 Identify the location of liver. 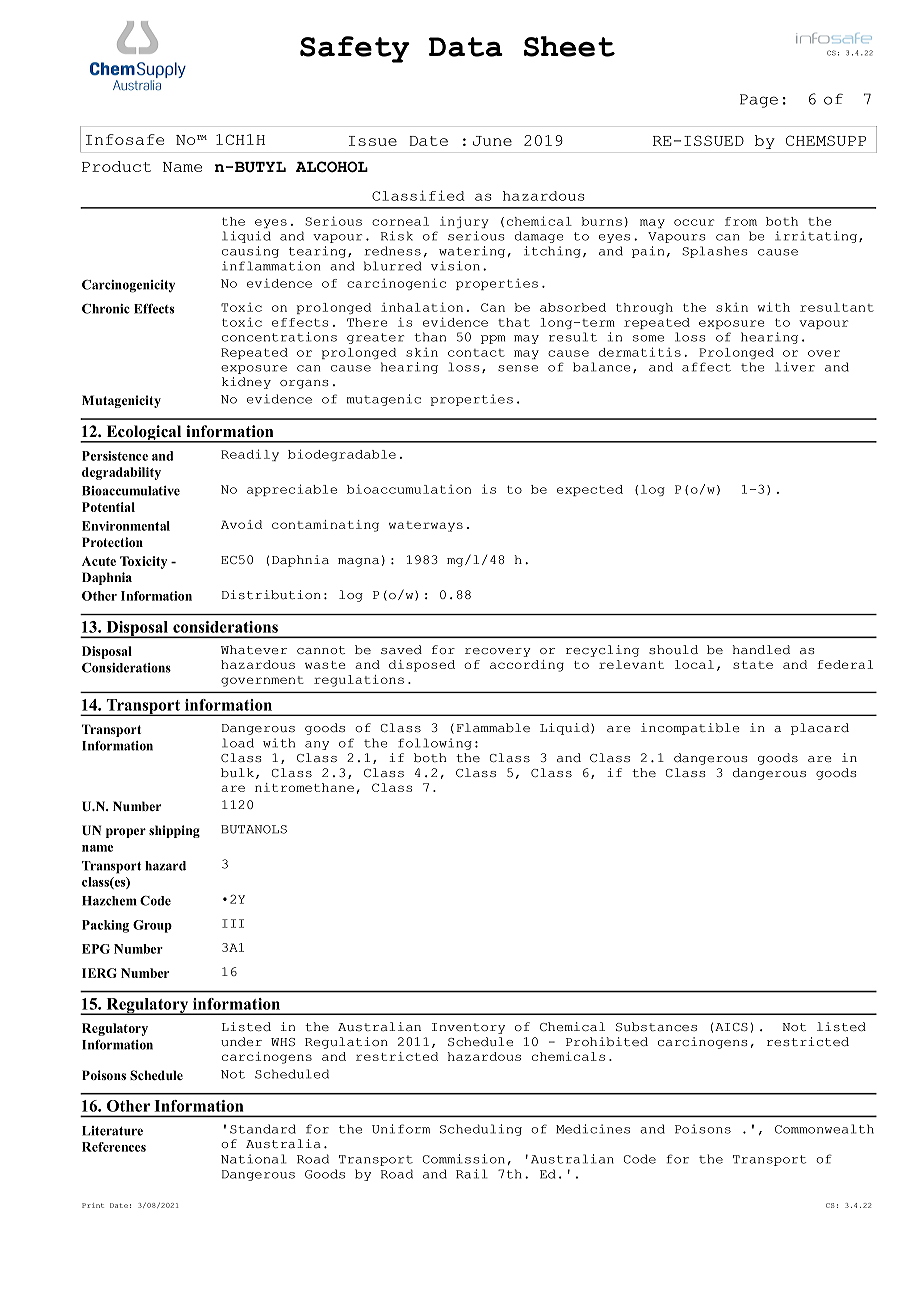
(795, 367).
